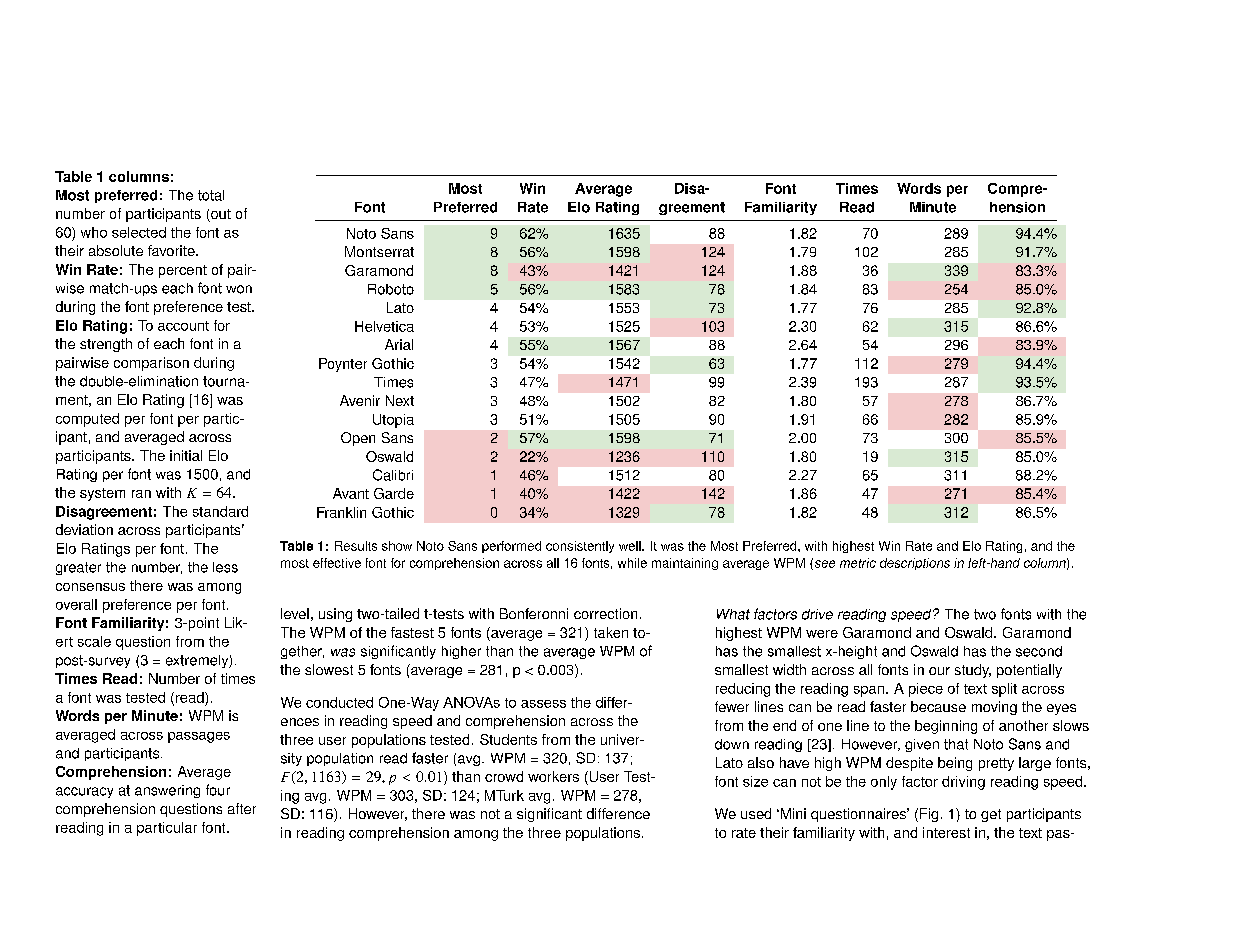 The image size is (1233, 952). What do you see at coordinates (211, 195) in the screenshot?
I see `total` at bounding box center [211, 195].
